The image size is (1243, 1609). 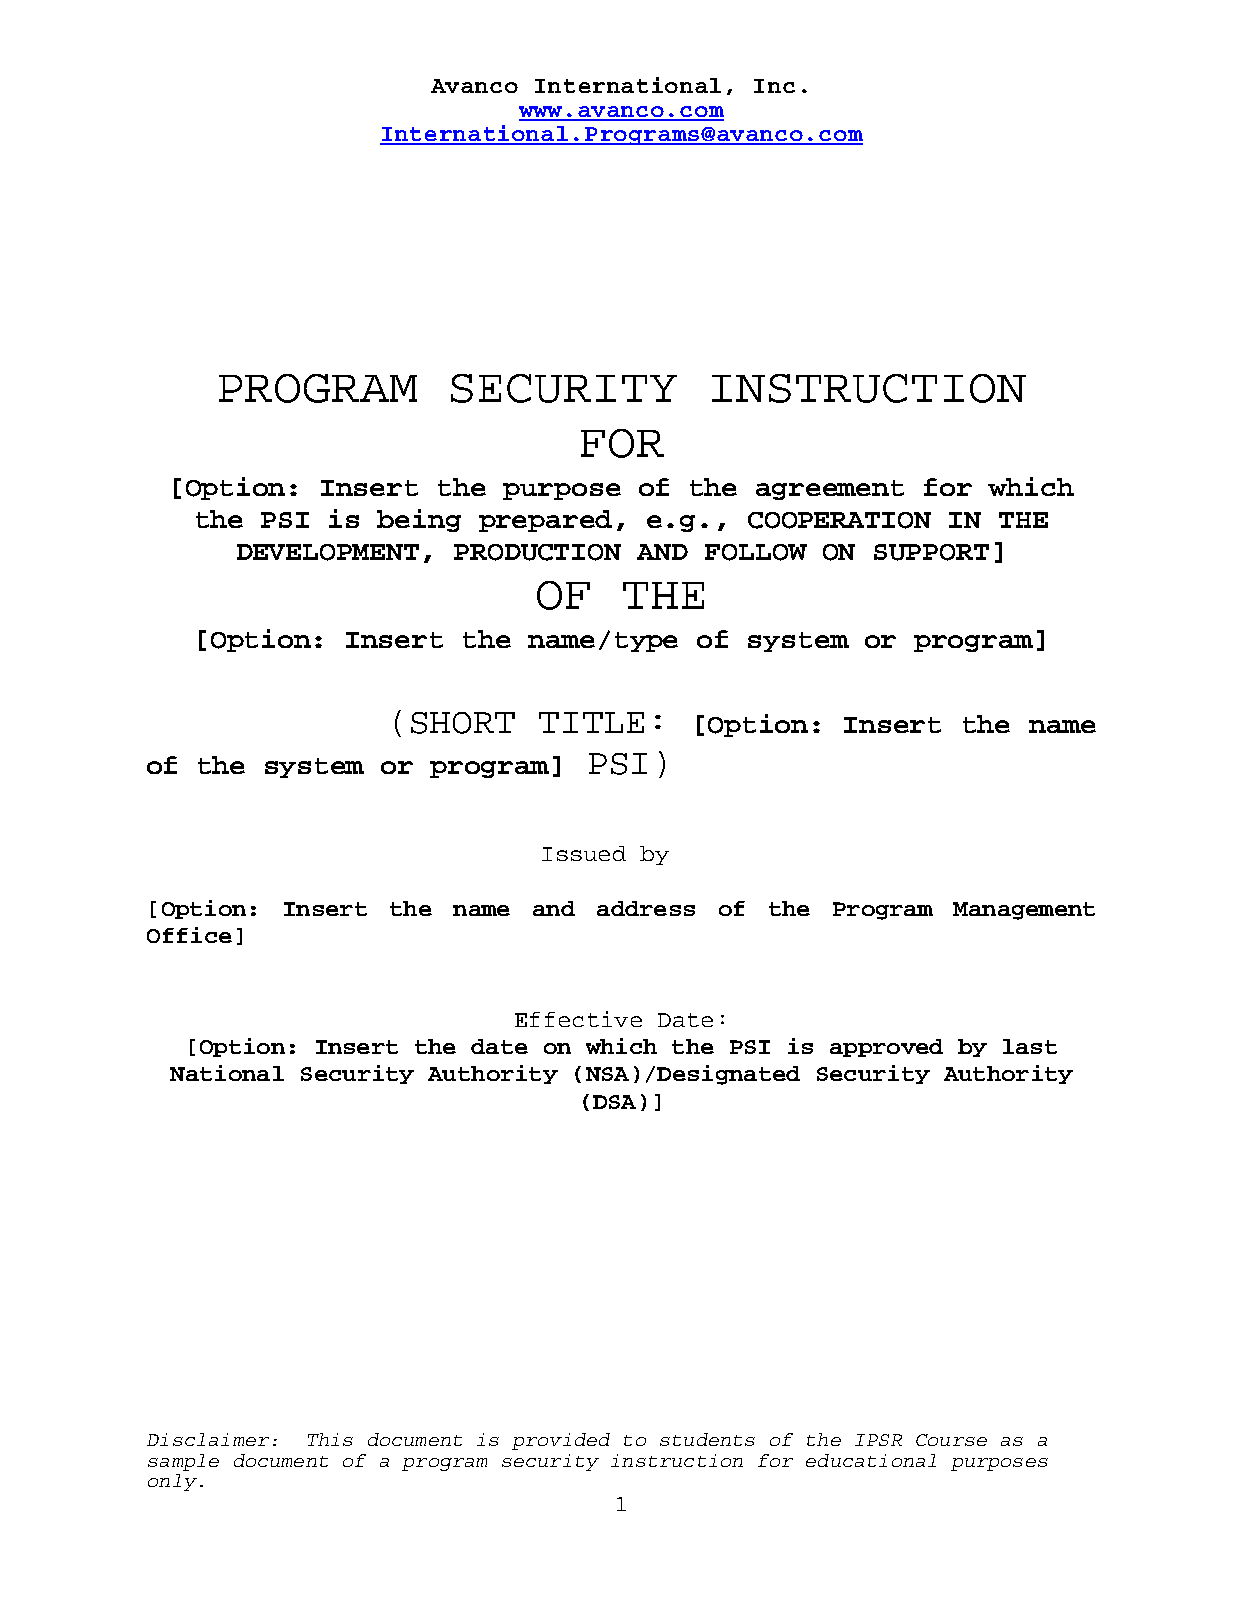 I want to click on PRODUCTION, so click(x=537, y=552).
